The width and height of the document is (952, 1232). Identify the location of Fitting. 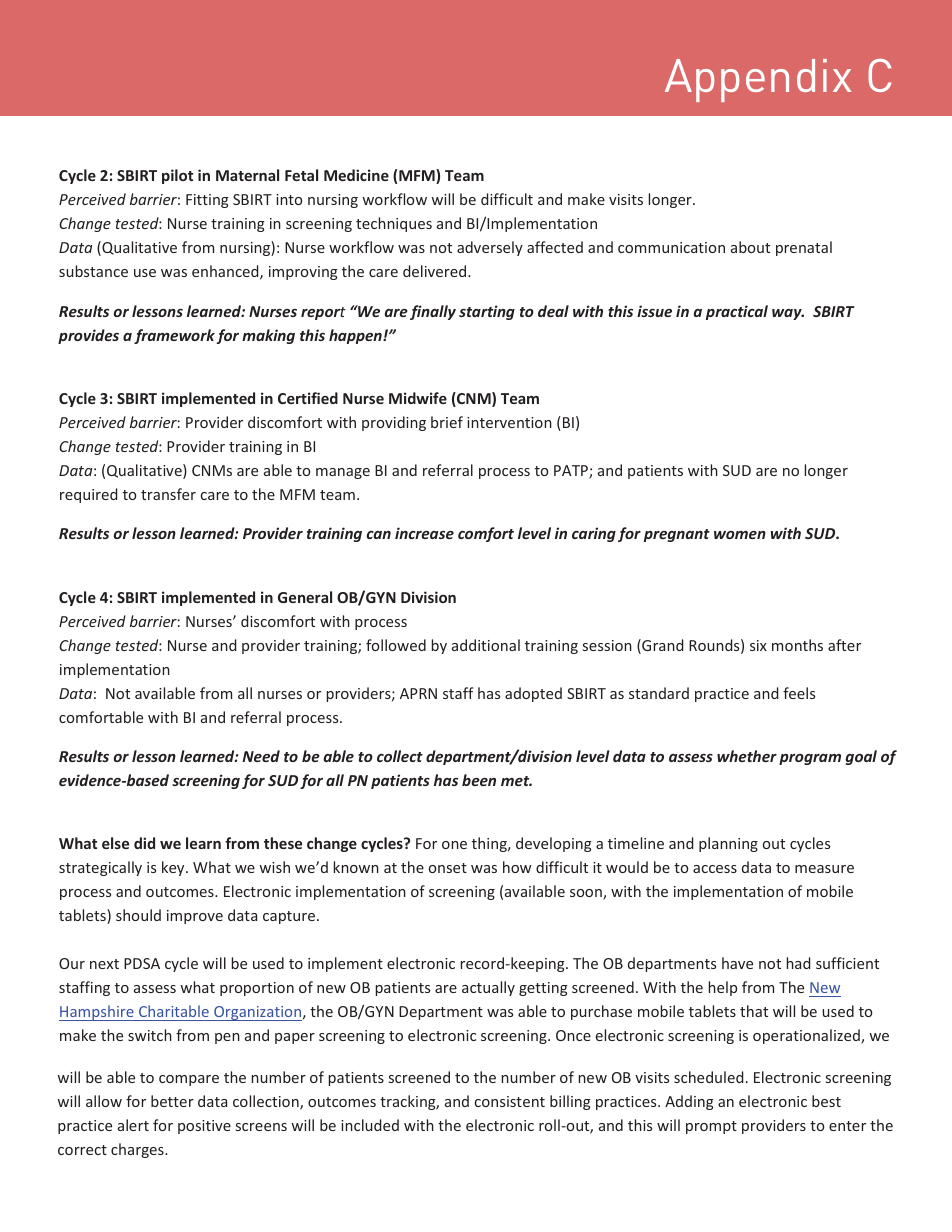
(207, 201).
